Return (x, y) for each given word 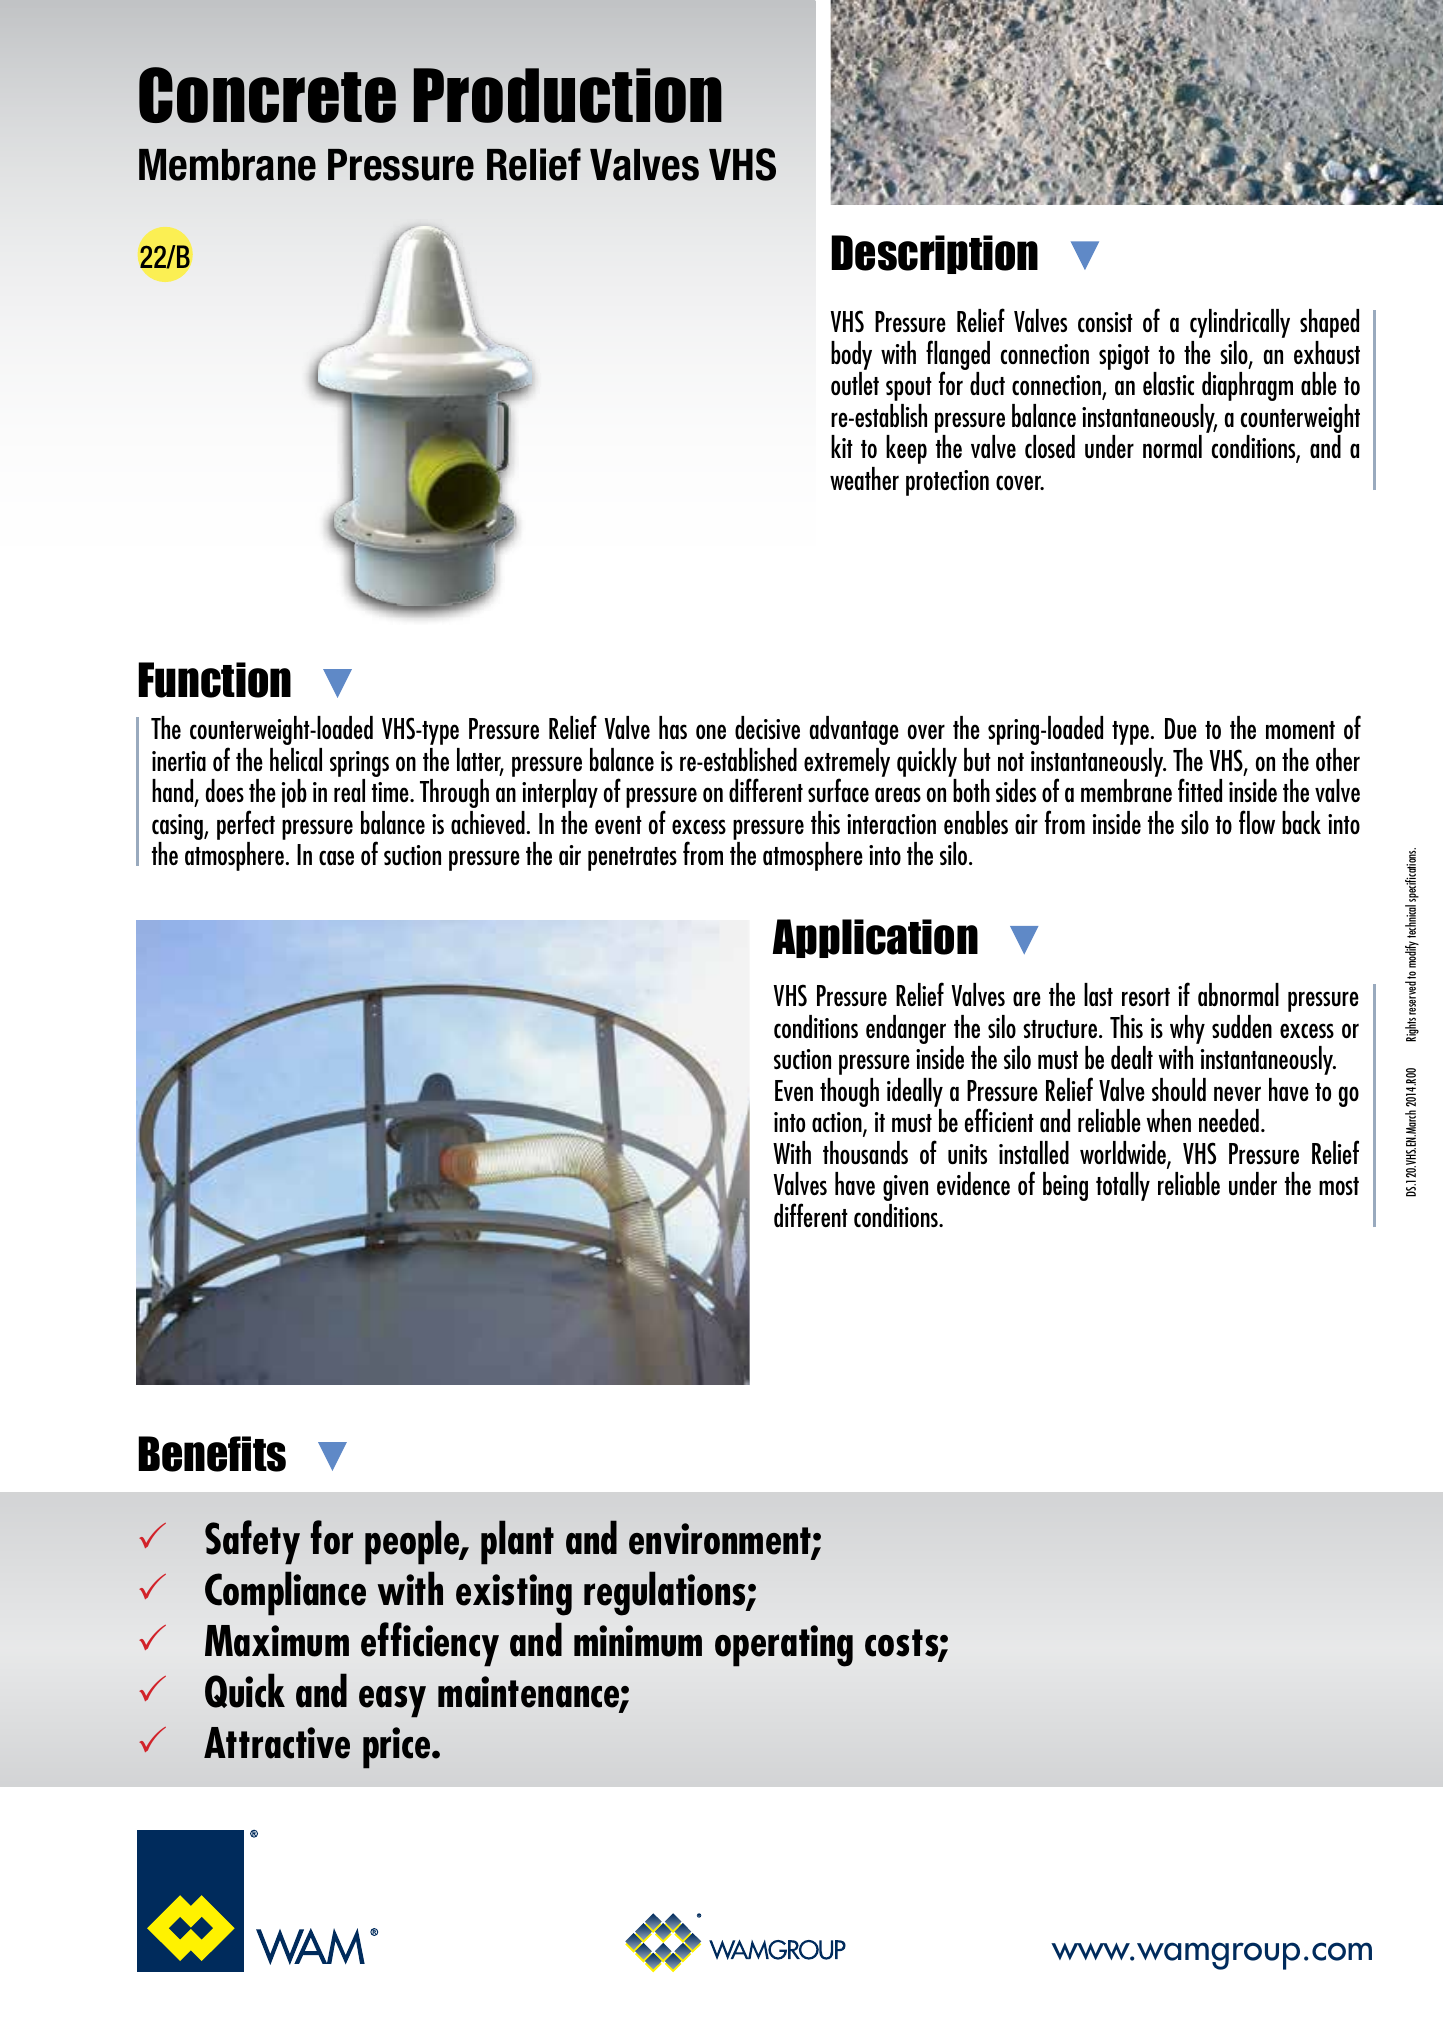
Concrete (267, 95)
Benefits (212, 1454)
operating (784, 1646)
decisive (767, 727)
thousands (865, 1153)
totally (1123, 1186)
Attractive (277, 1743)
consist (1105, 322)
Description (934, 254)
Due (1181, 729)
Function (214, 680)
